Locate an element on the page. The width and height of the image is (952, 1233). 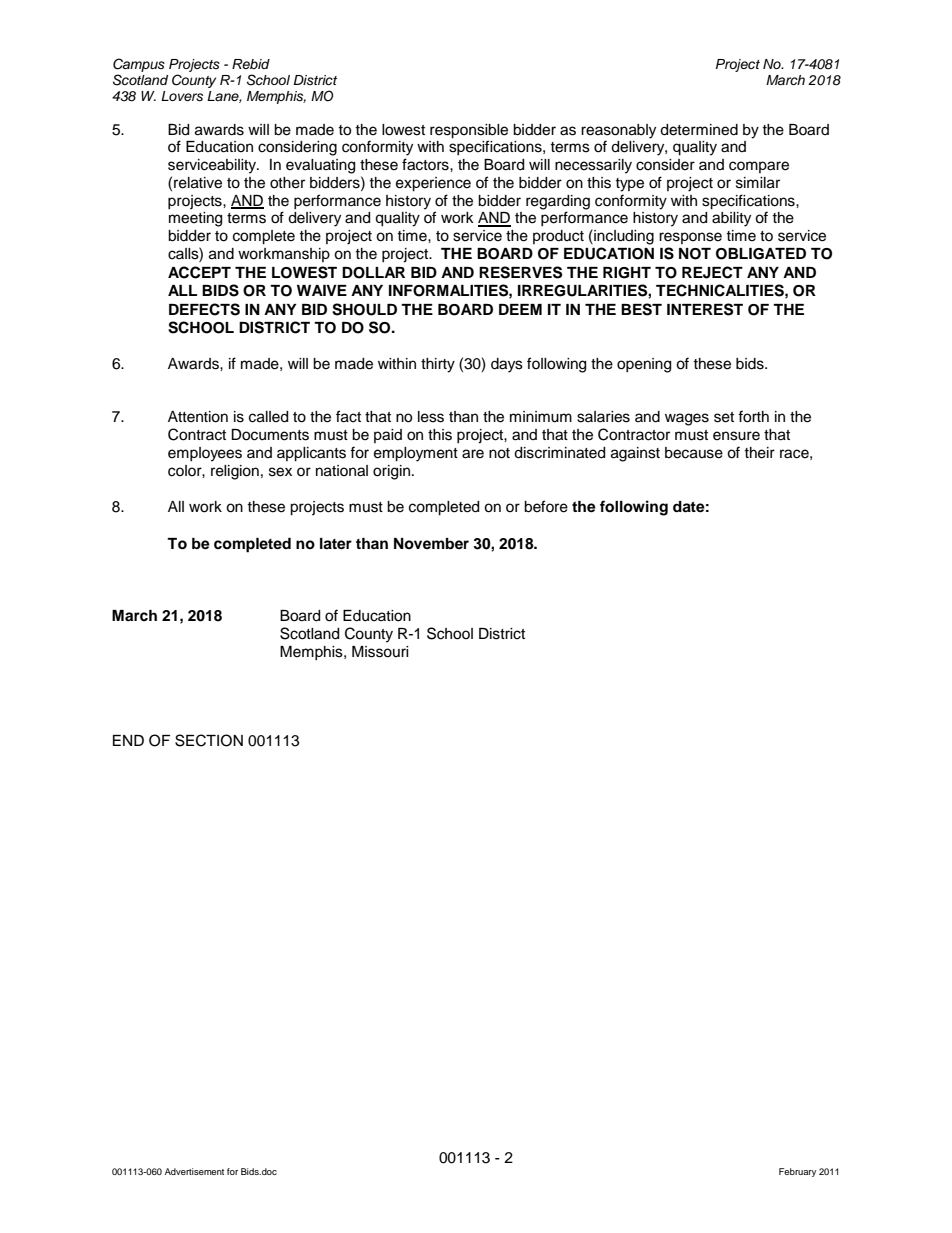
less is located at coordinates (431, 417).
